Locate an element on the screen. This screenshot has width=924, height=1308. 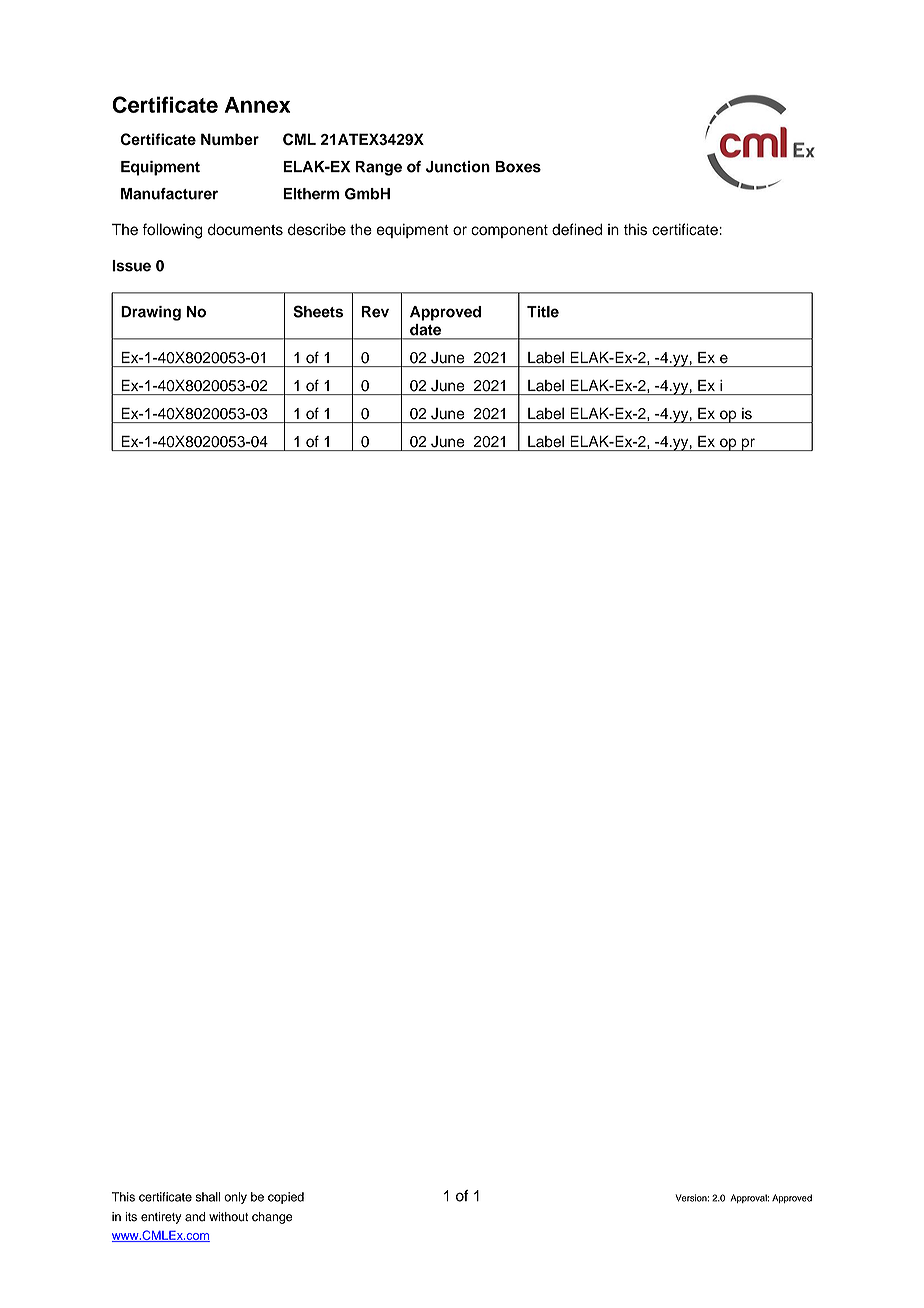
copied is located at coordinates (286, 1198).
